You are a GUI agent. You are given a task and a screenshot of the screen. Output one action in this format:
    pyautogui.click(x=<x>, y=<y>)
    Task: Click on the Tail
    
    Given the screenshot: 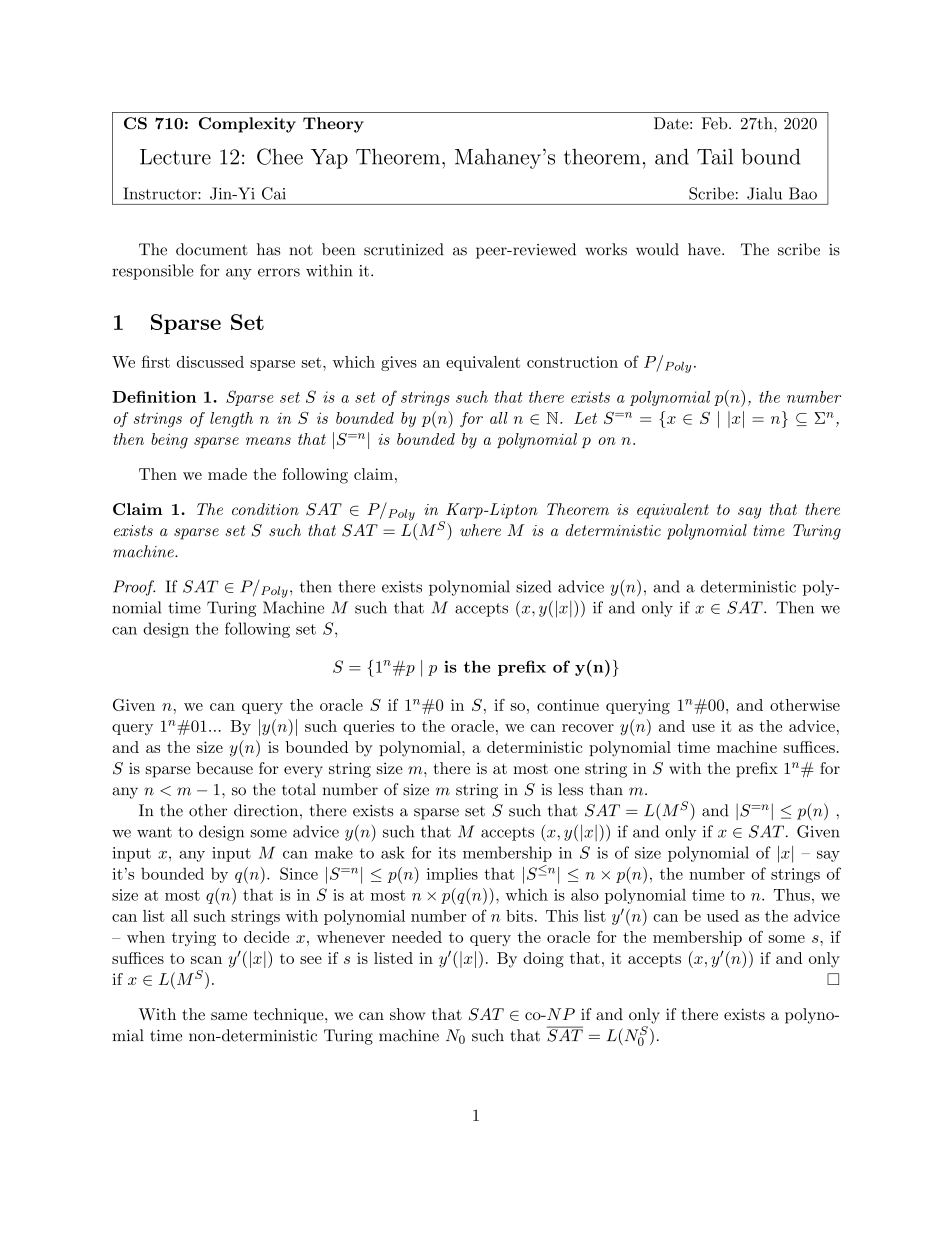 What is the action you would take?
    pyautogui.click(x=715, y=157)
